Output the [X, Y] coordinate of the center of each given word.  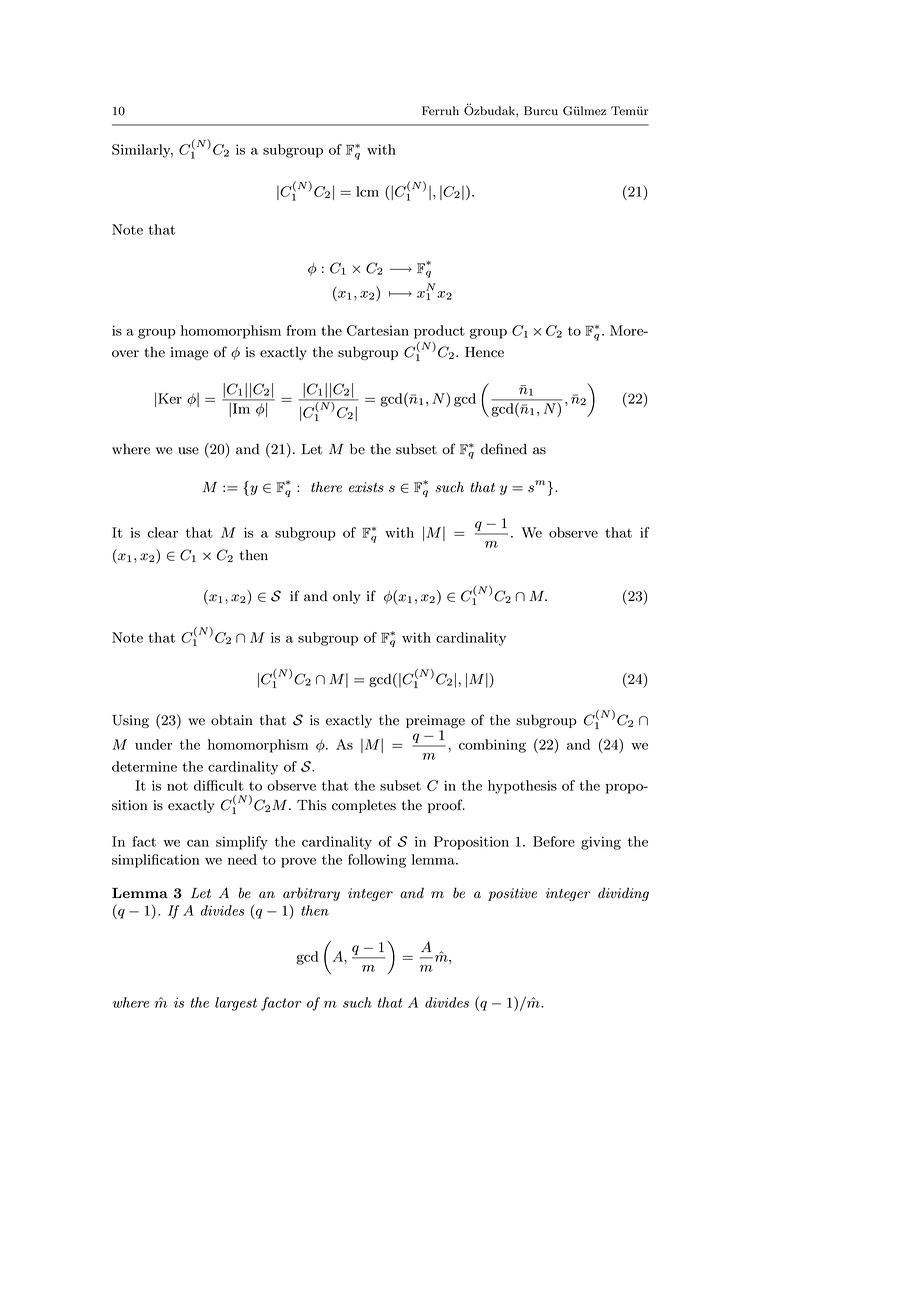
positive [512, 894]
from [301, 330]
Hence [484, 352]
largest [236, 1004]
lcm [367, 191]
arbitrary [311, 894]
